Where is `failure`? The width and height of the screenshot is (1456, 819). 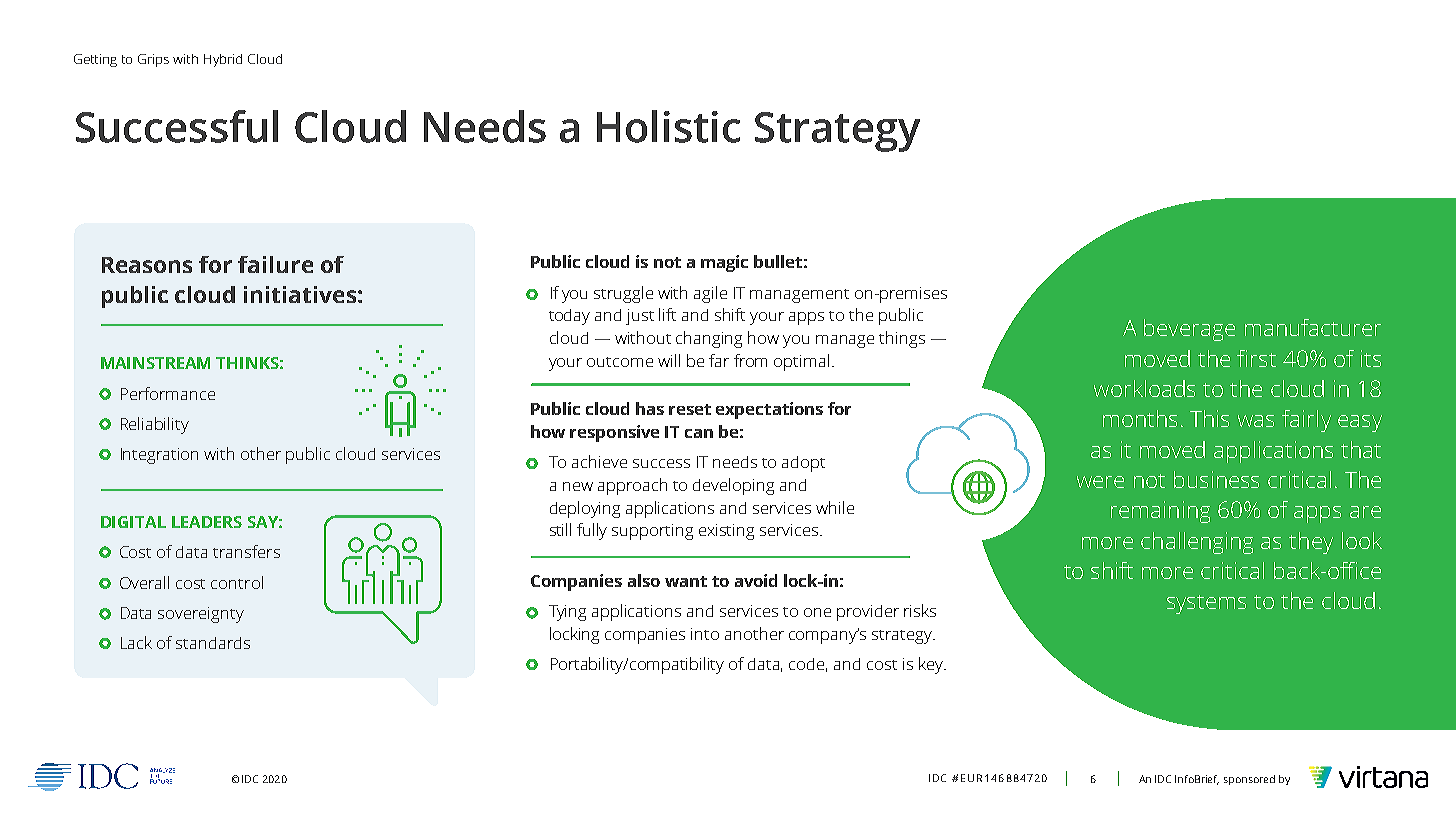 failure is located at coordinates (275, 264).
